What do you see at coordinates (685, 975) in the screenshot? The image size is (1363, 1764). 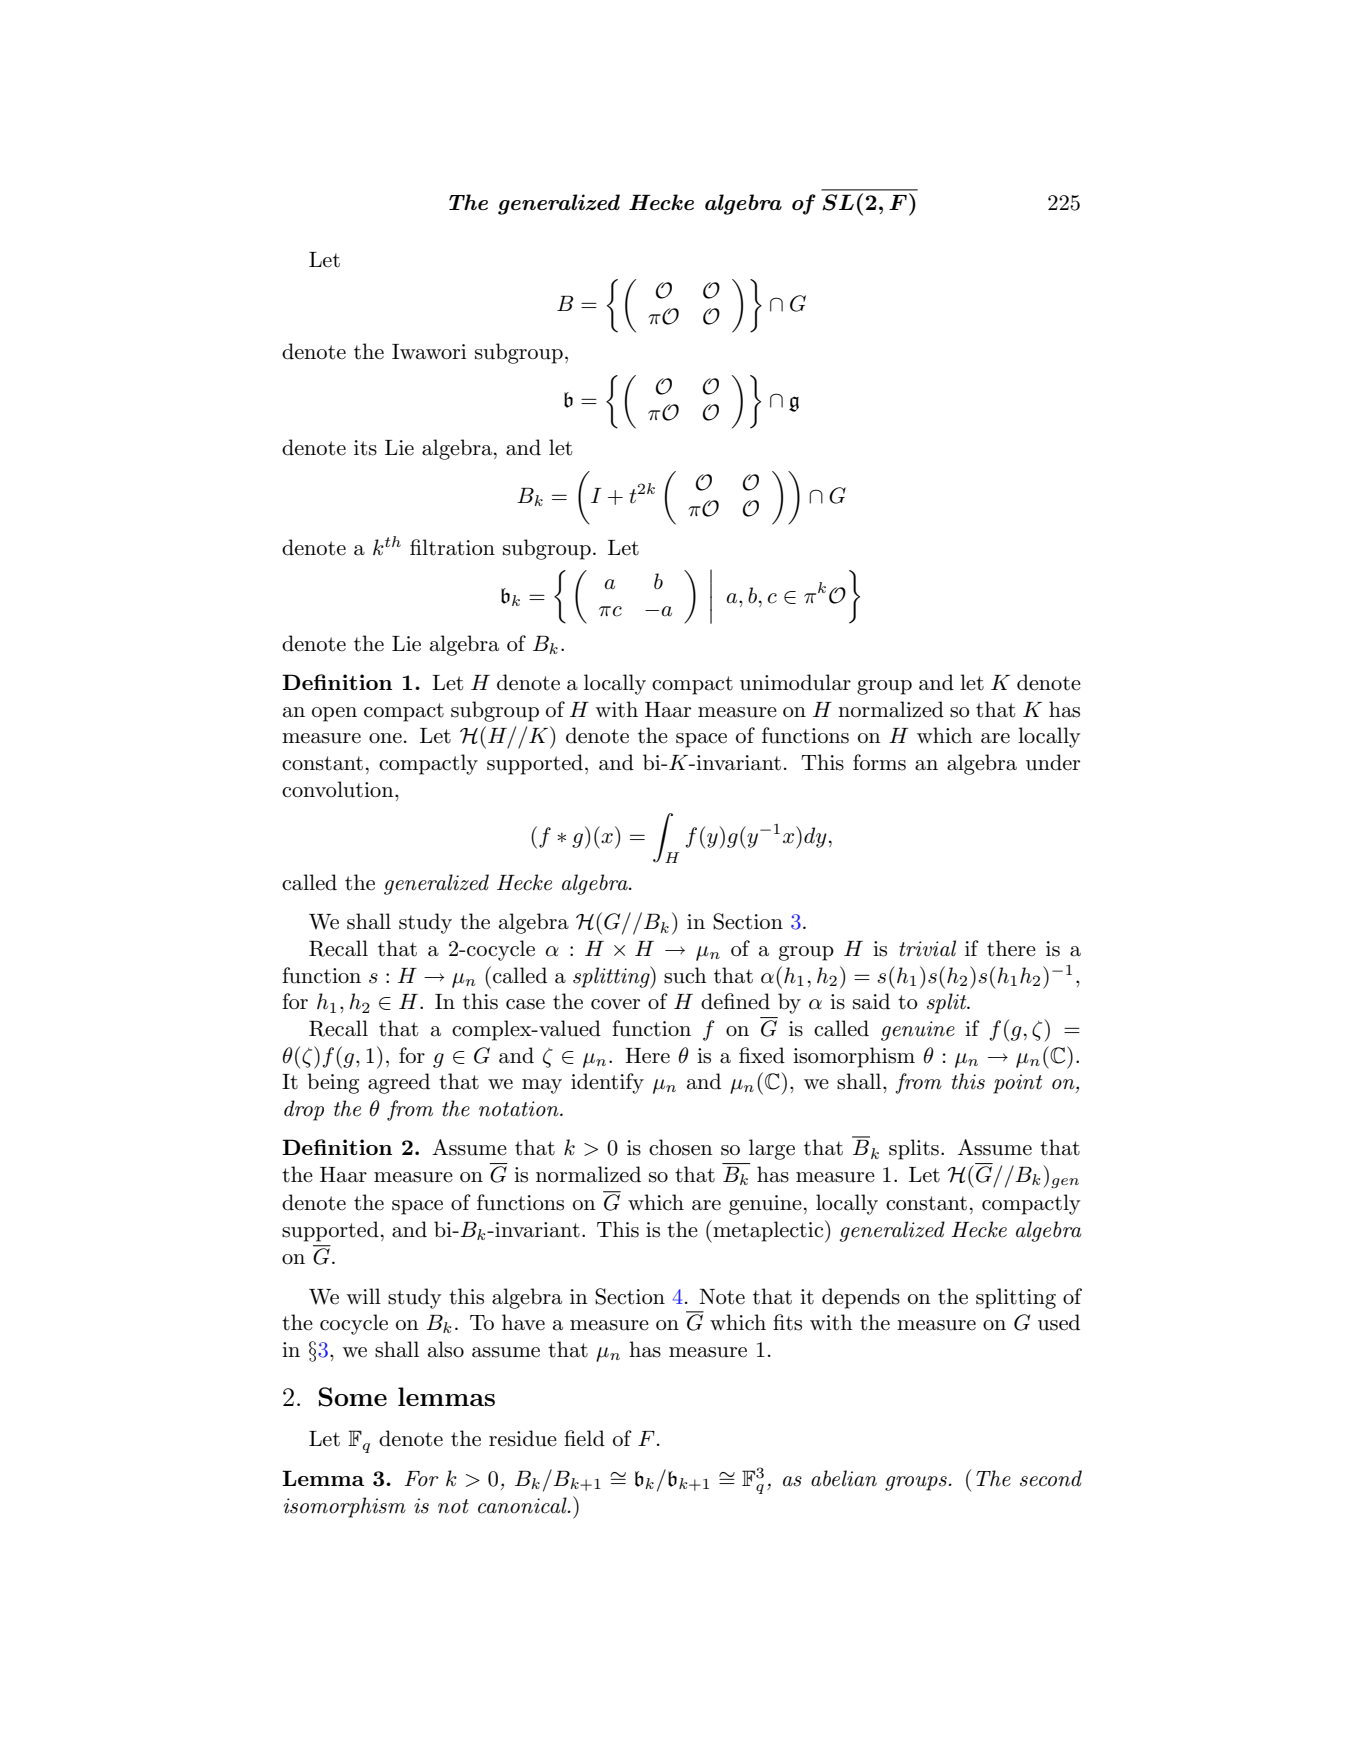 I see `such` at bounding box center [685, 975].
